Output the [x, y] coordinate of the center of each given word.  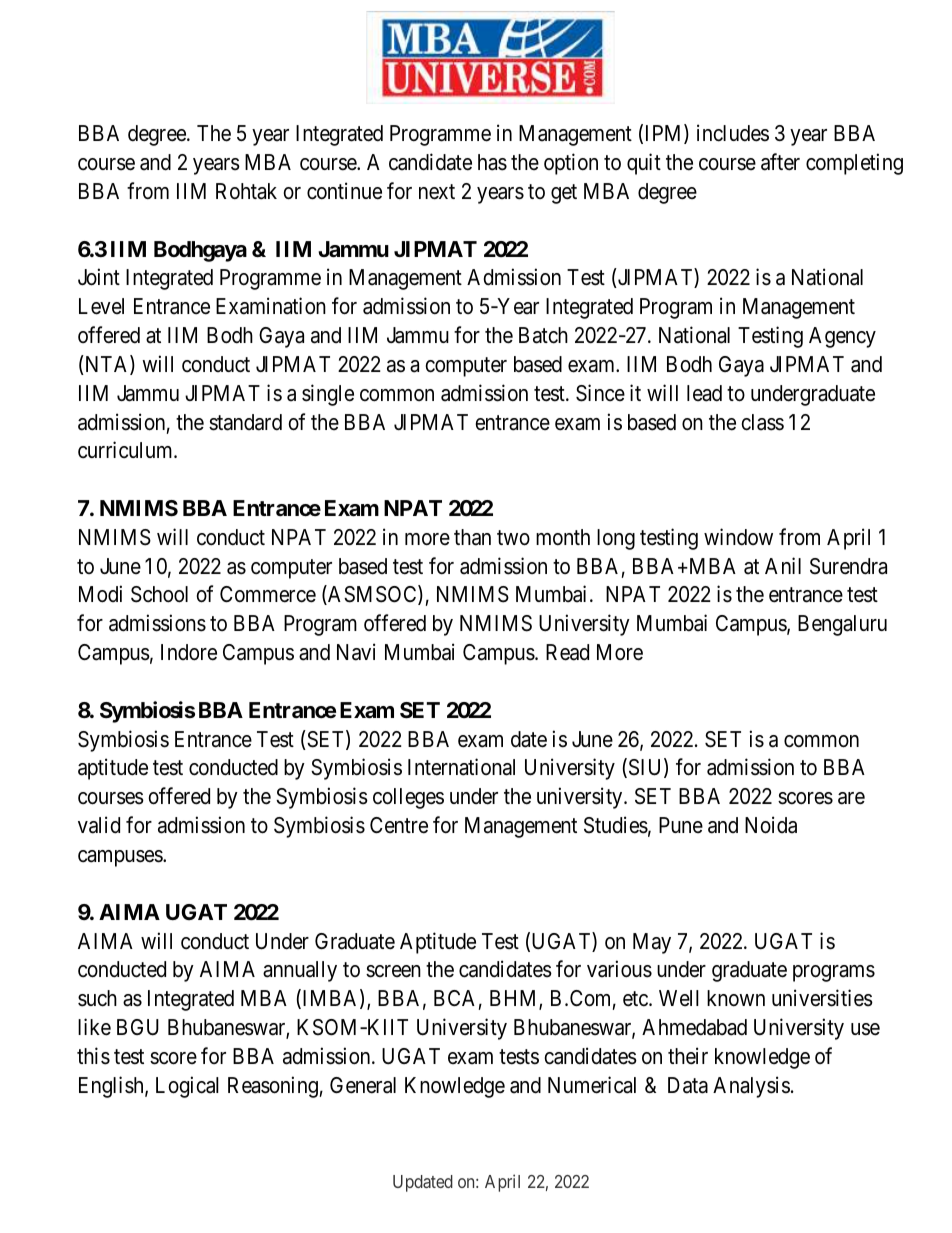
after [780, 162]
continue [344, 191]
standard [245, 422]
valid [99, 825]
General [363, 1085]
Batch [543, 335]
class [762, 422]
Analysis [751, 1087]
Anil [783, 565]
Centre [399, 825]
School [159, 594]
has [492, 162]
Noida [771, 825]
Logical [187, 1087]
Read [567, 652]
